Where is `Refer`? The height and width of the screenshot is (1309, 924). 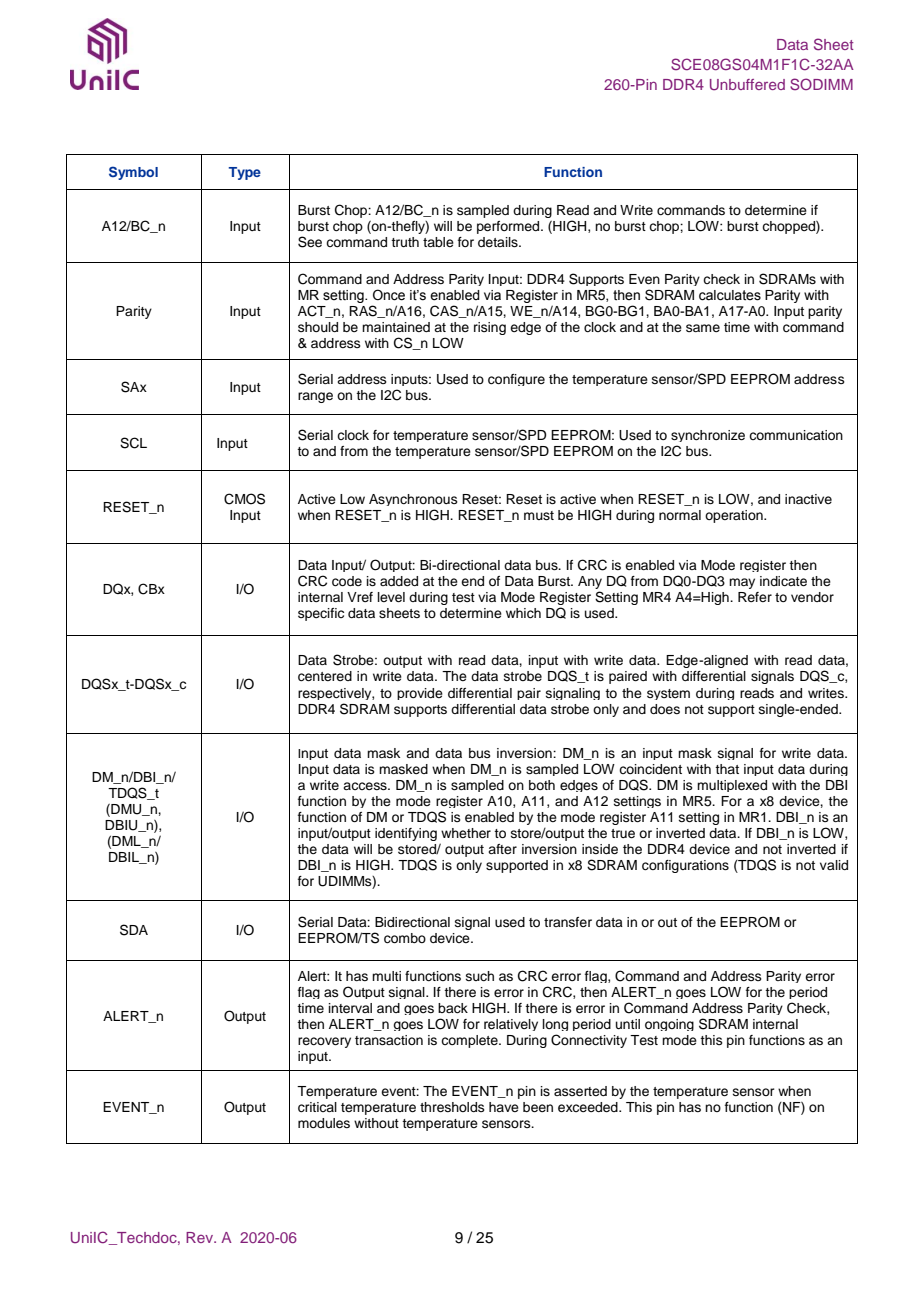
Refer is located at coordinates (755, 597).
